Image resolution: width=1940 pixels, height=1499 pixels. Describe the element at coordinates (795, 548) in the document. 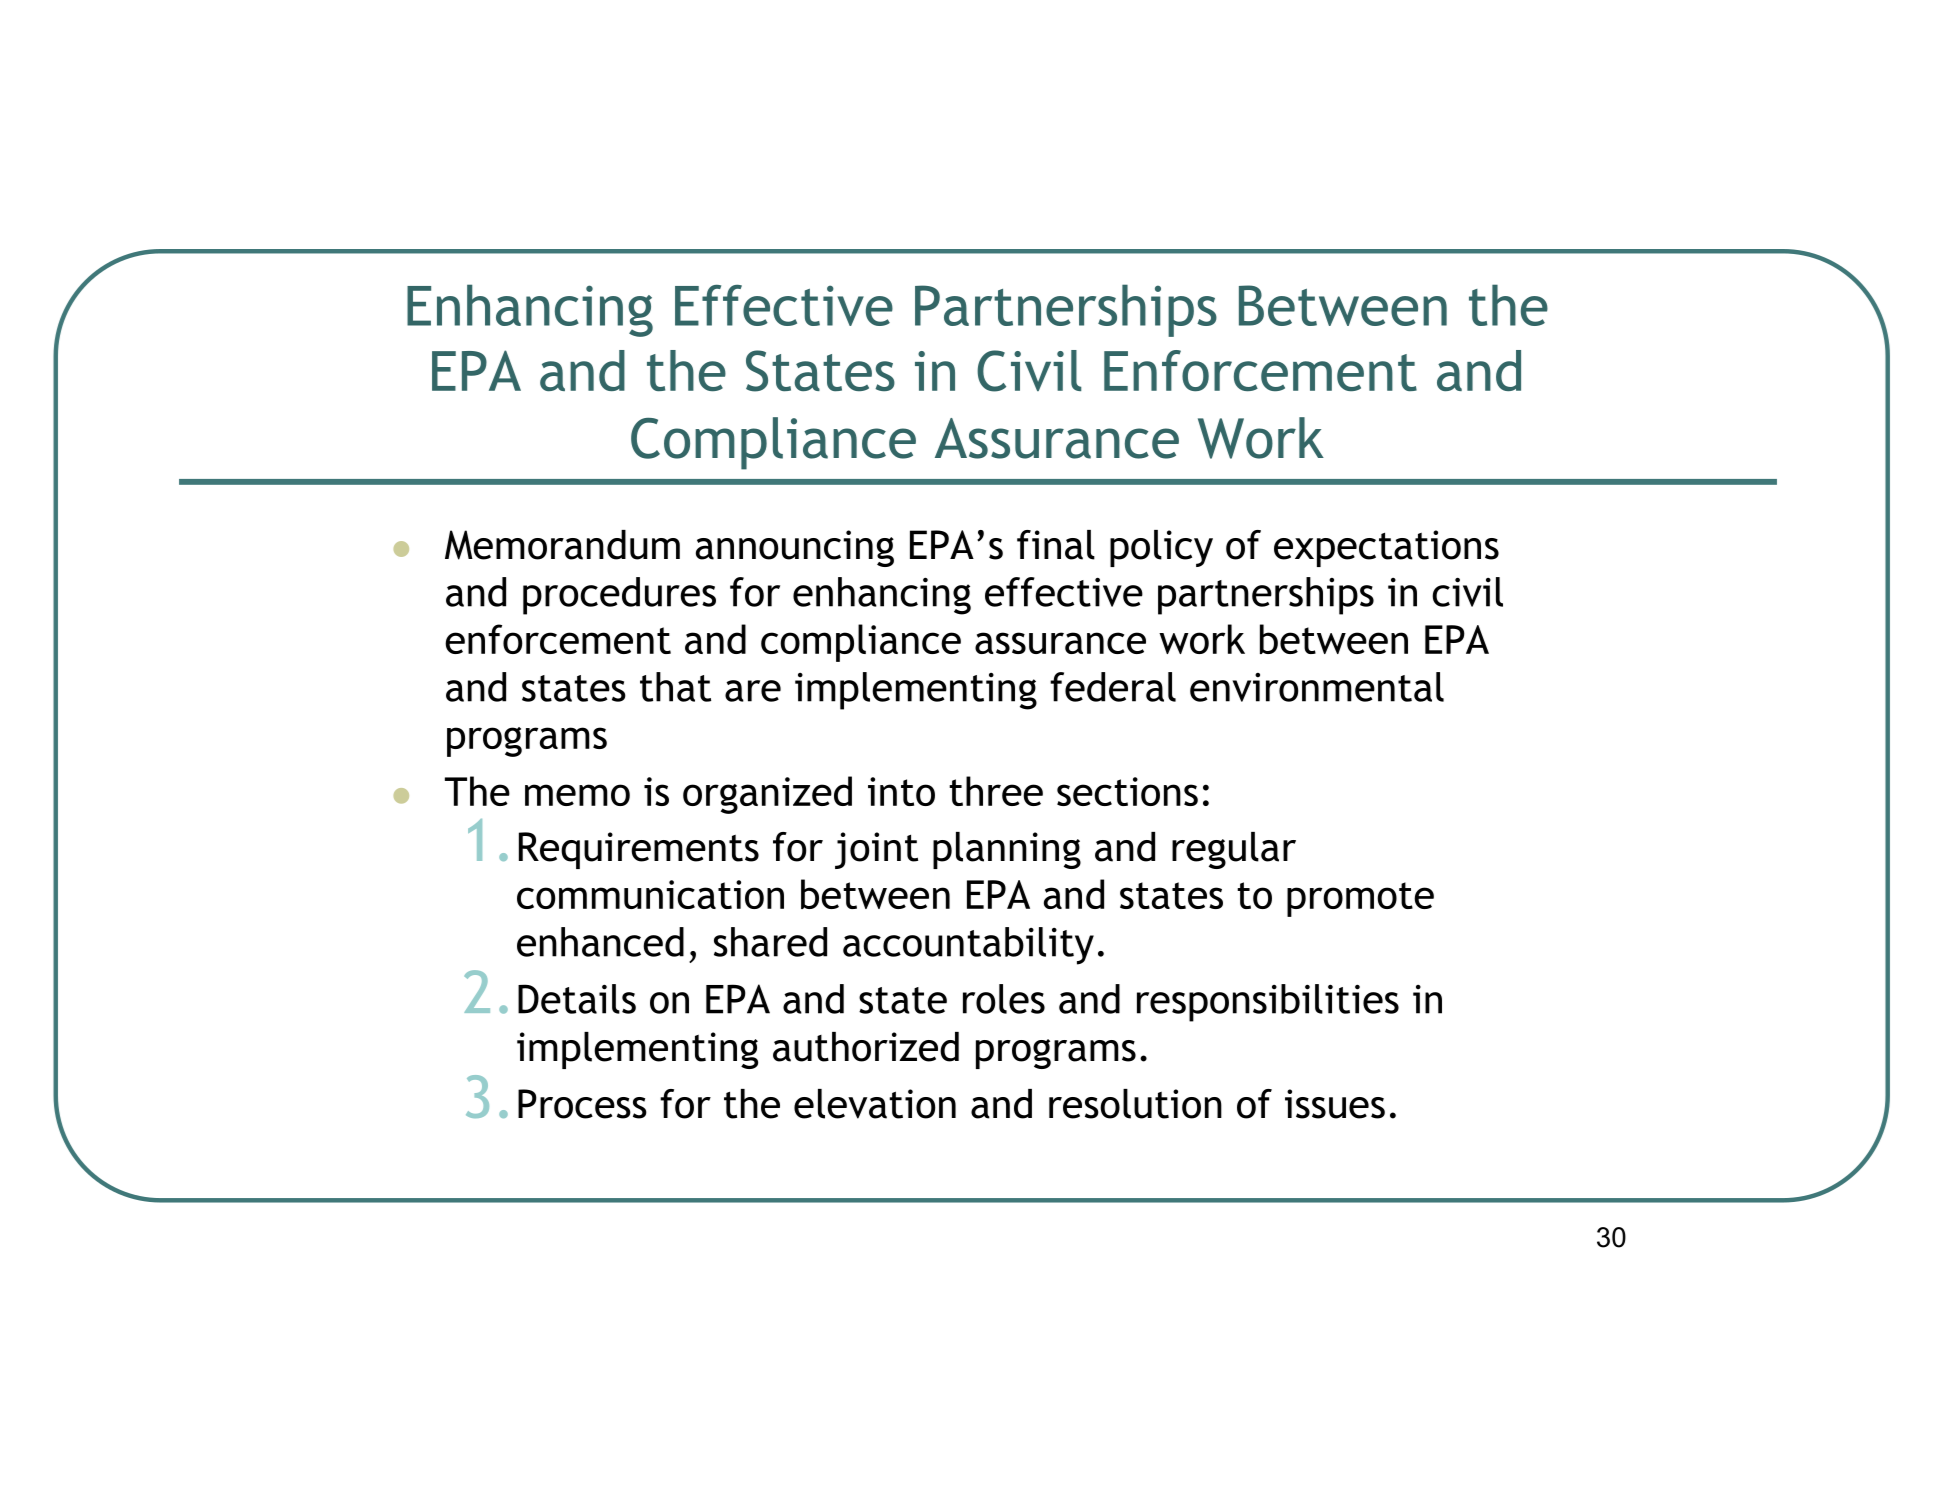

I see `announcing` at that location.
